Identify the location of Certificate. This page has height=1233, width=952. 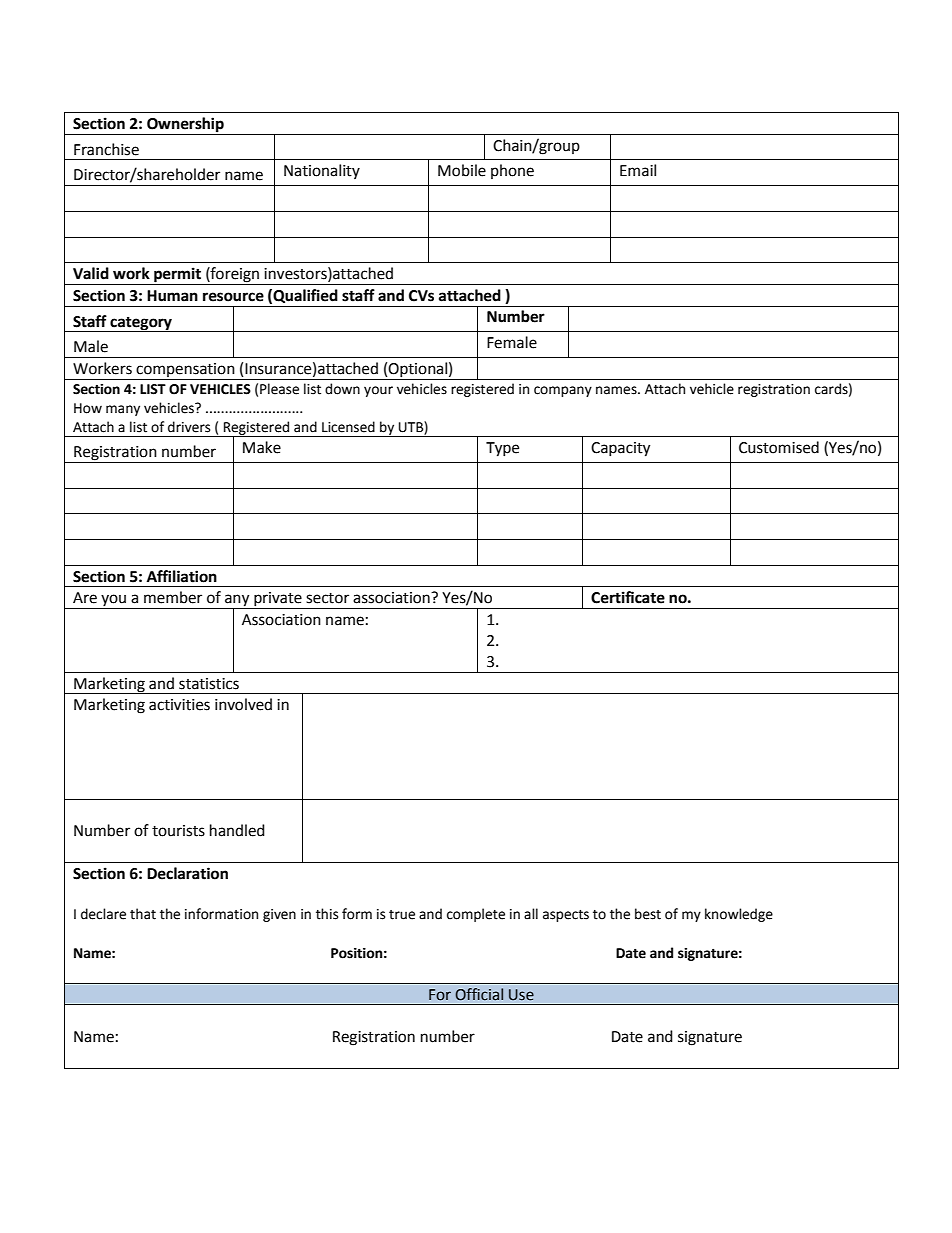
(628, 597).
